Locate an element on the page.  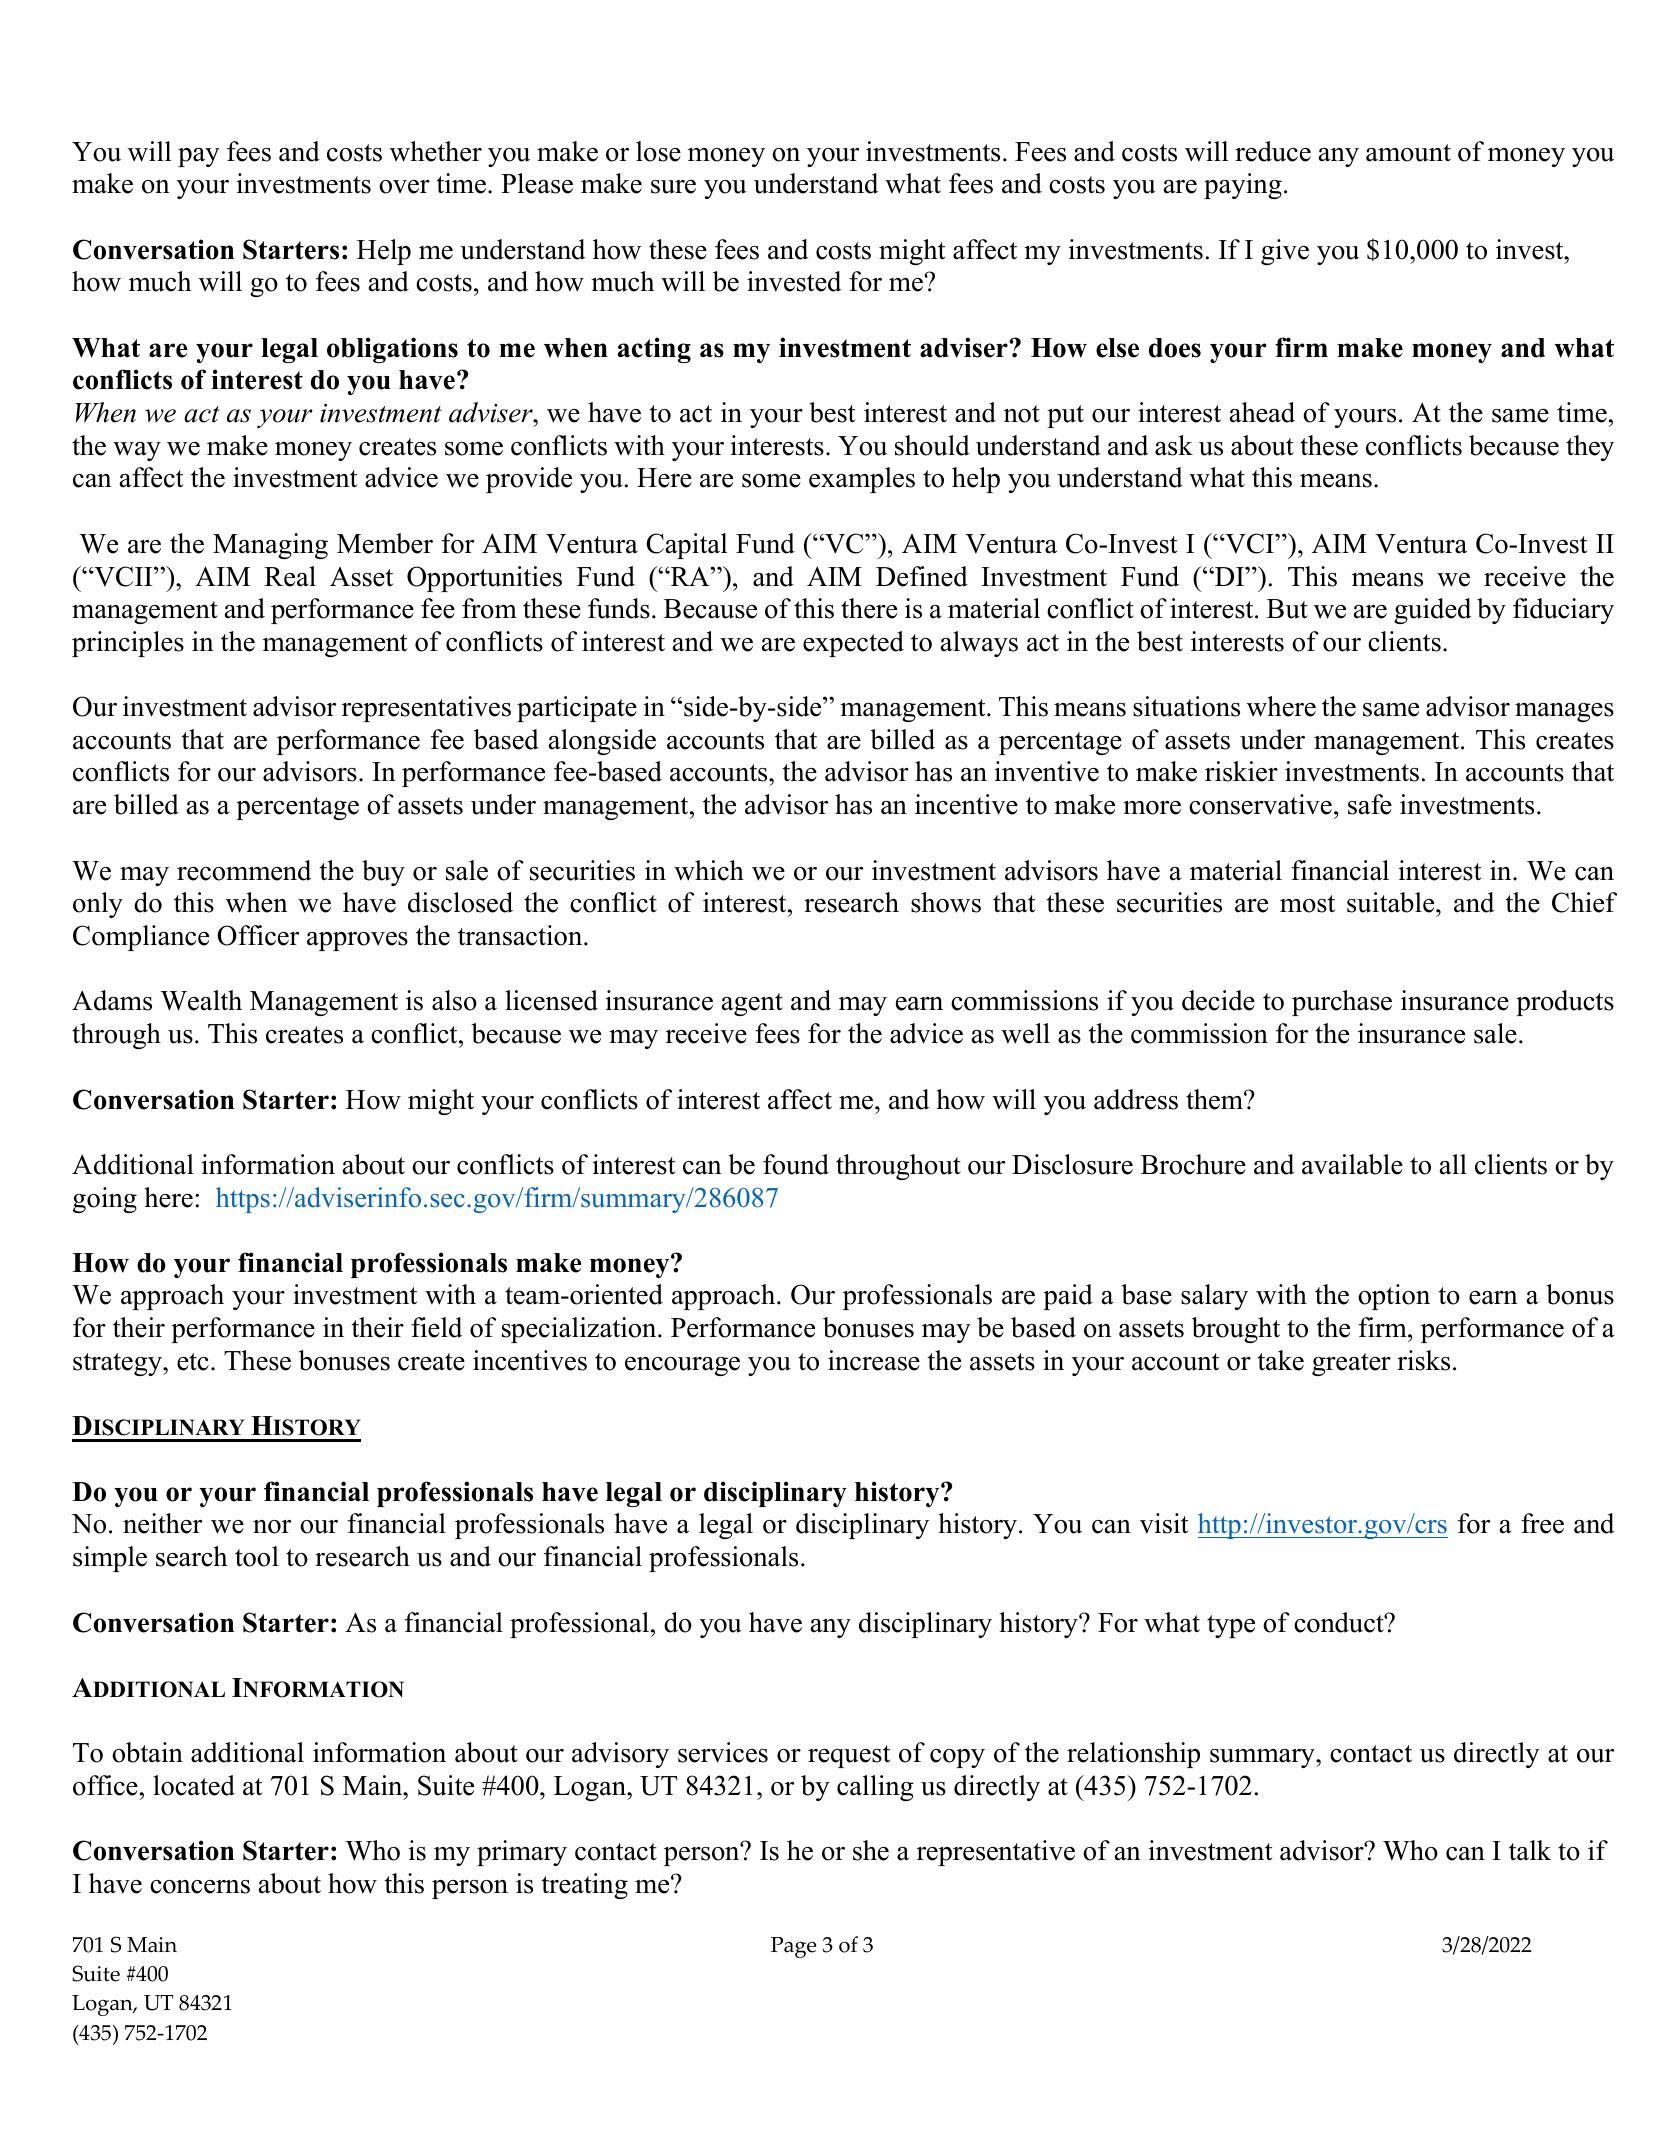
shows is located at coordinates (946, 902).
